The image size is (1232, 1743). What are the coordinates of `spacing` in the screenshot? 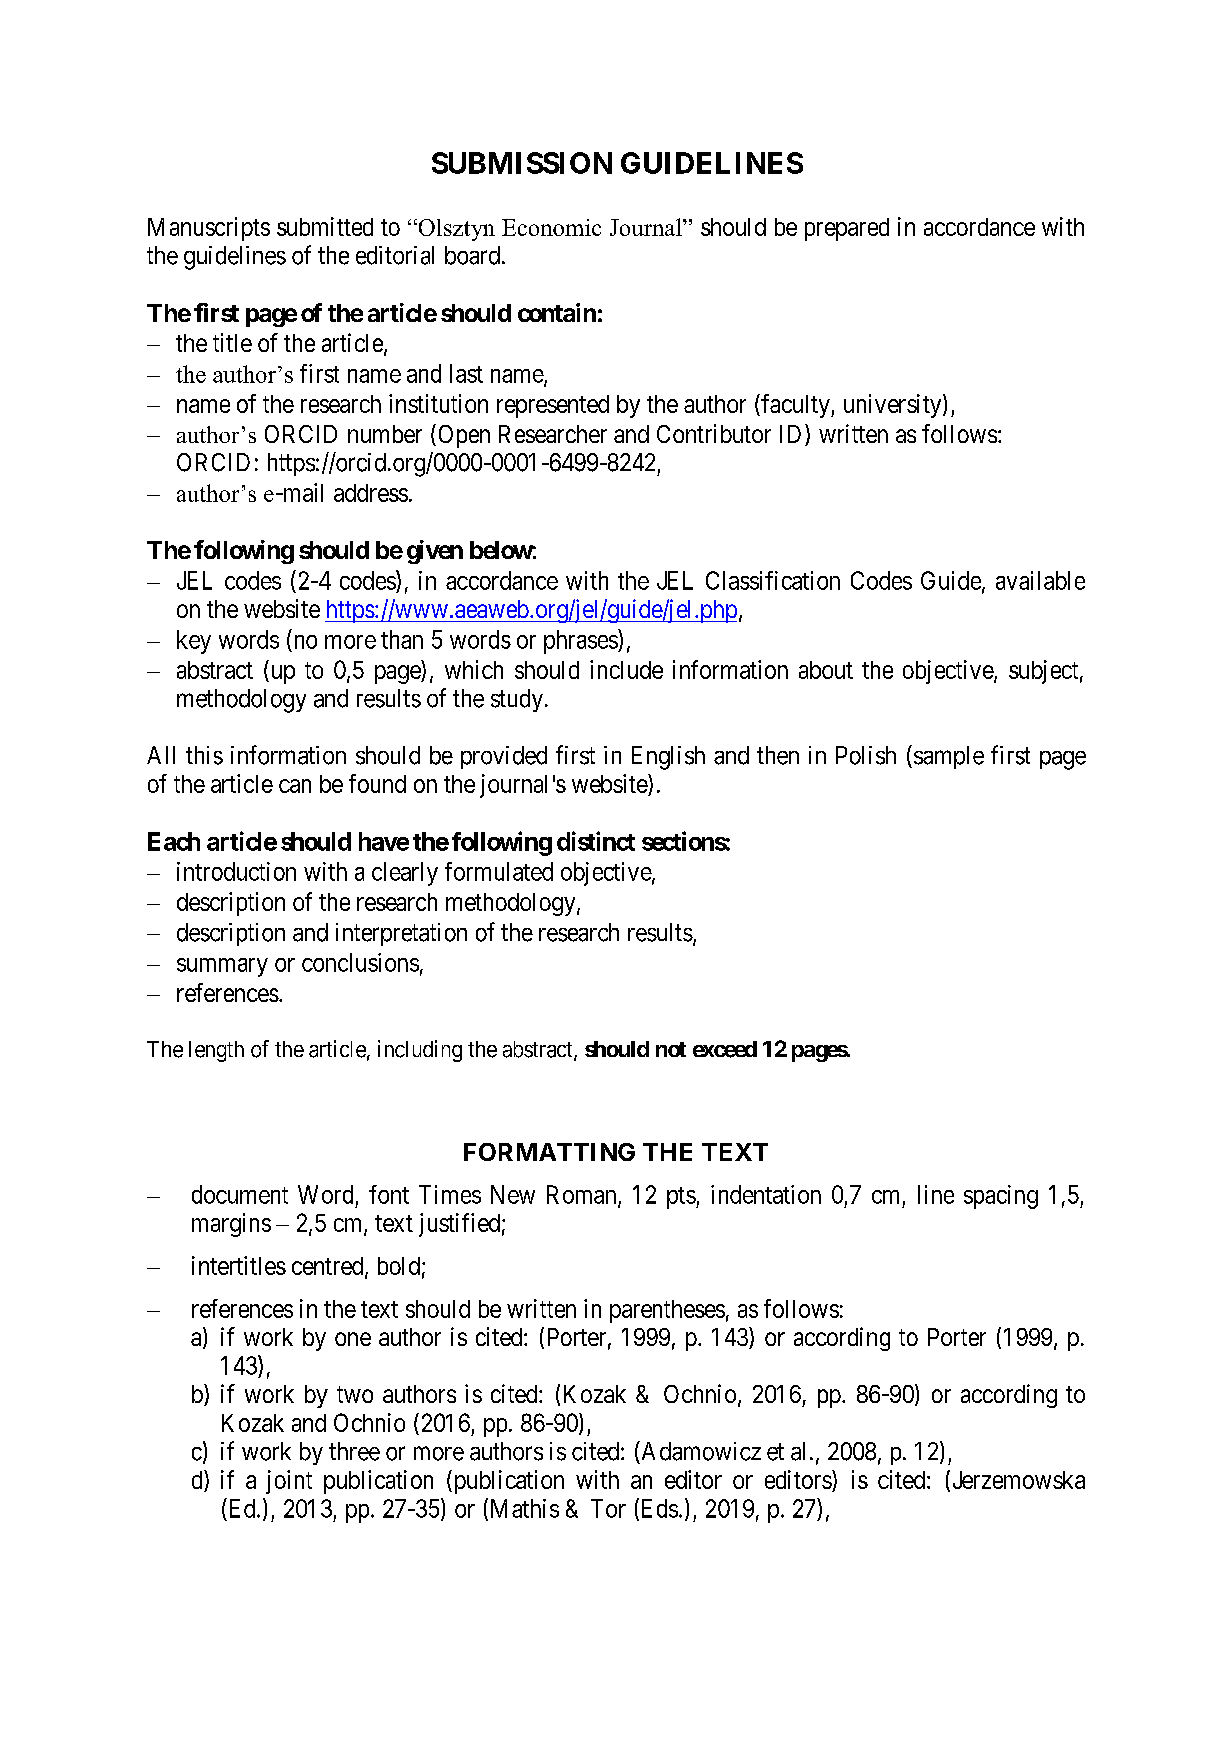 It's located at (1001, 1197).
